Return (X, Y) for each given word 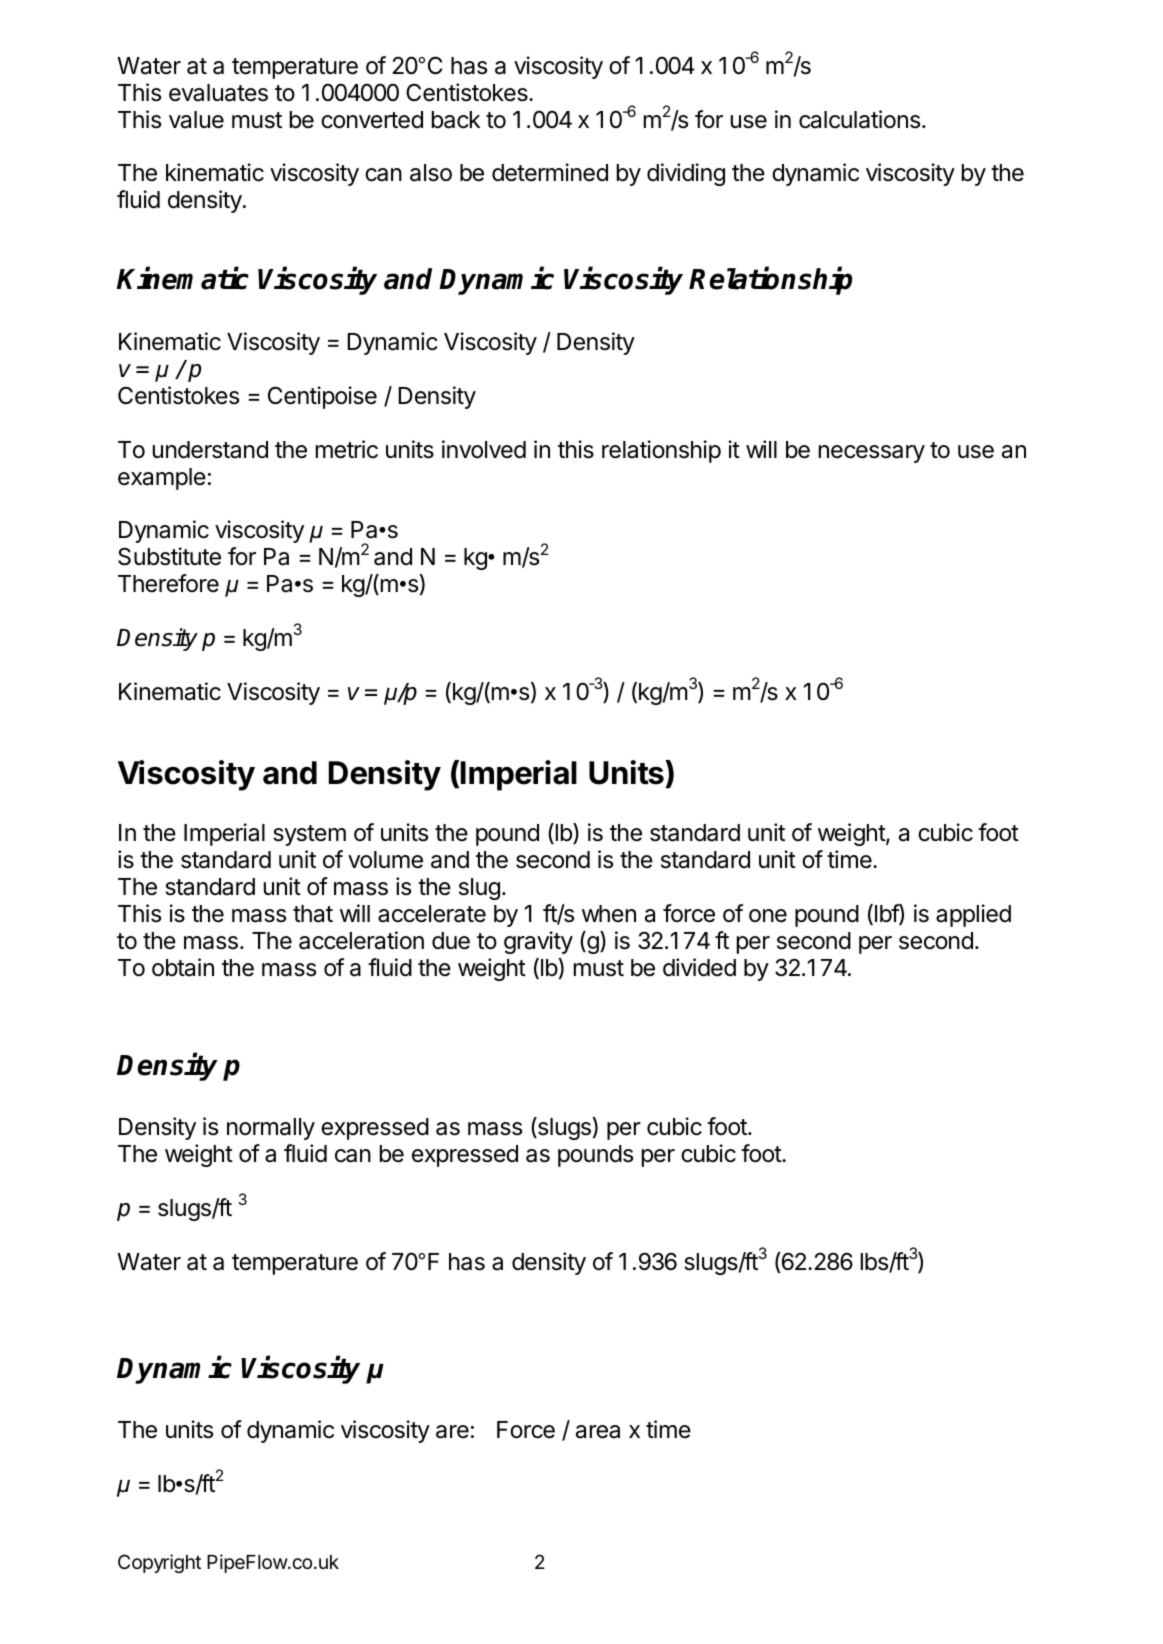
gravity (538, 942)
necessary (872, 454)
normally (271, 1129)
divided (699, 967)
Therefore (168, 583)
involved (484, 449)
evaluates (218, 93)
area (598, 1432)
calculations (861, 119)
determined (550, 172)
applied (973, 915)
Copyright (159, 1563)
